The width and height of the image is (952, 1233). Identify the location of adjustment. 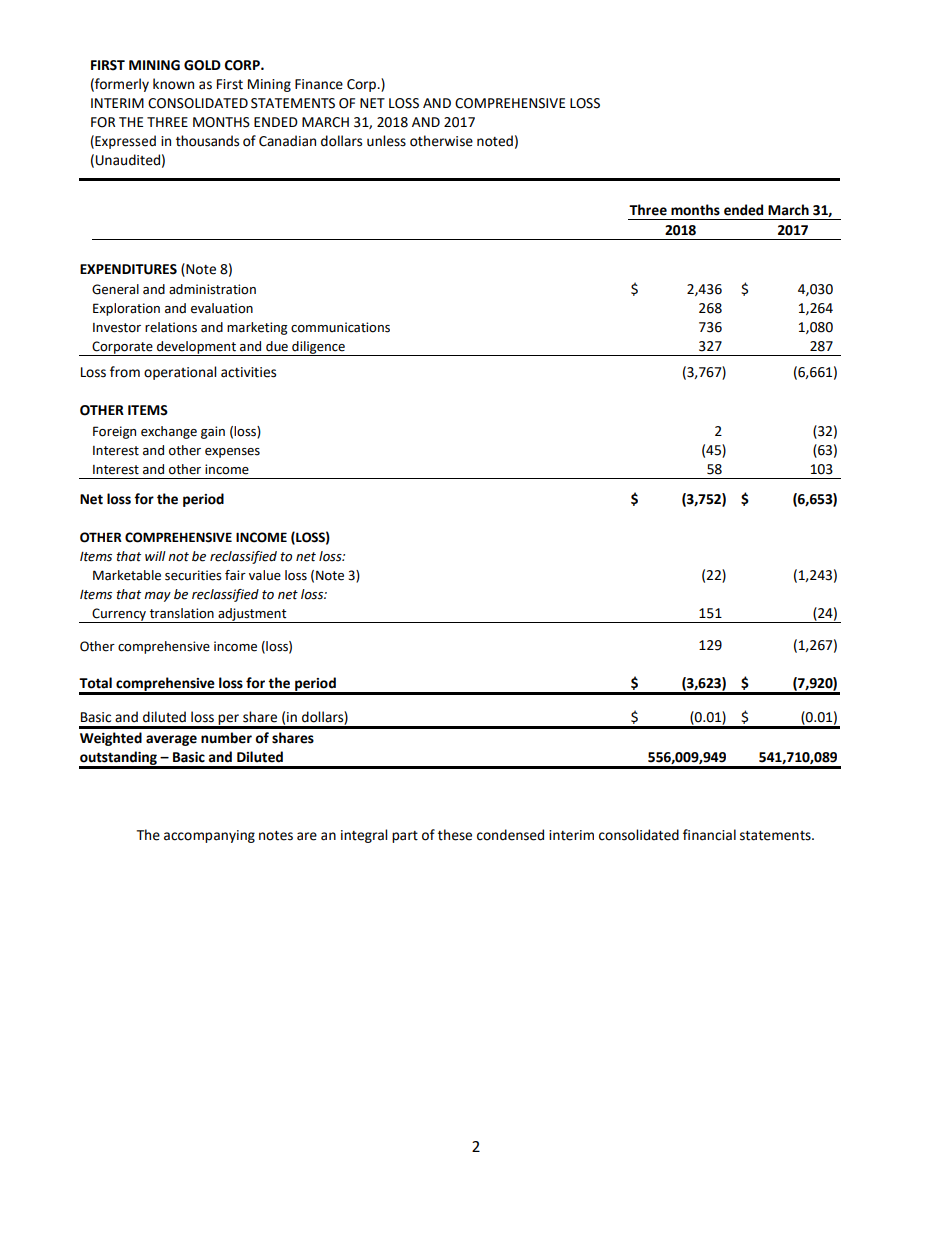
(252, 615).
